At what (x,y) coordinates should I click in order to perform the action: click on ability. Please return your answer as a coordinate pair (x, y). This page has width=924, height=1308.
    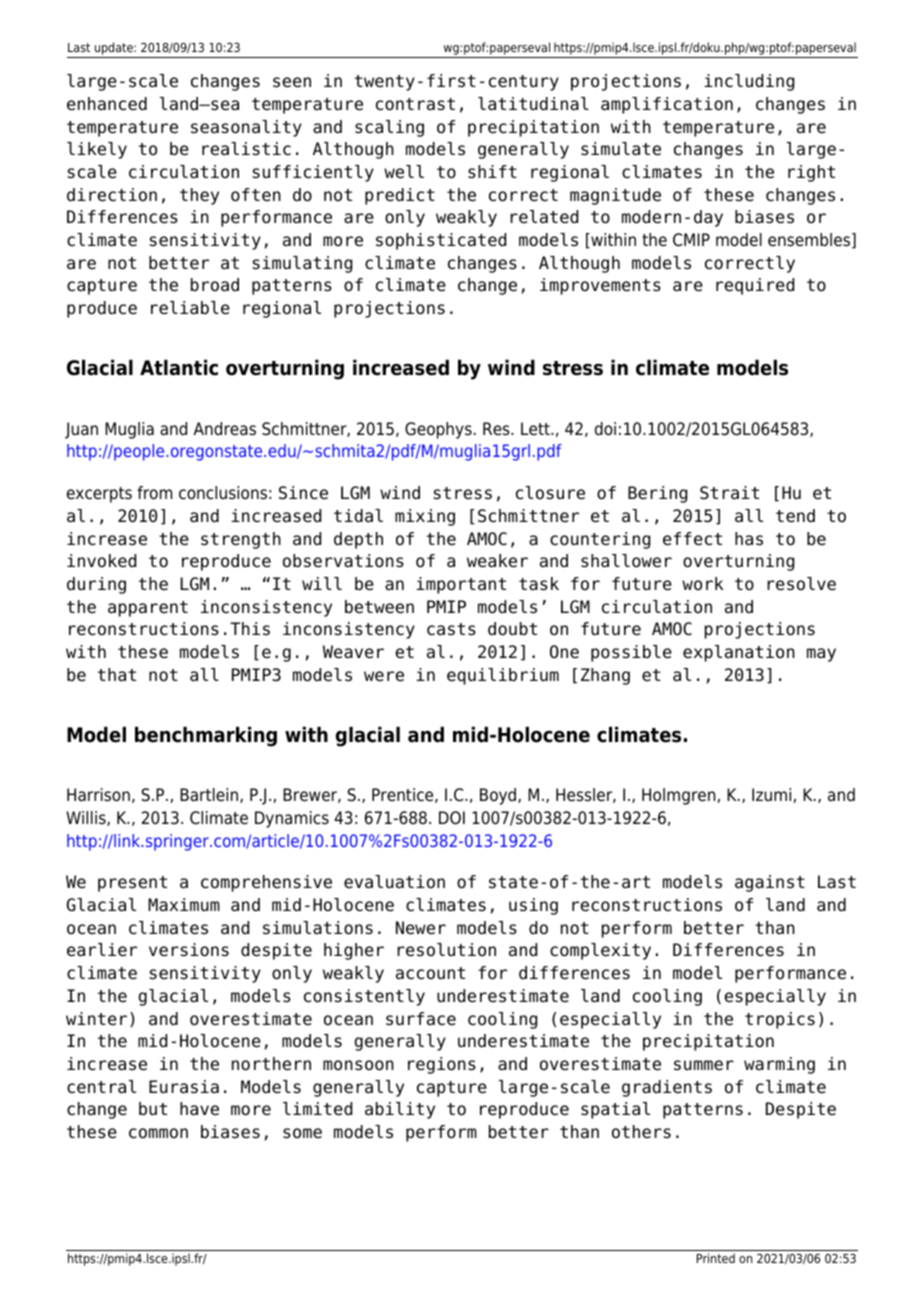
    Looking at the image, I should click on (400, 1110).
